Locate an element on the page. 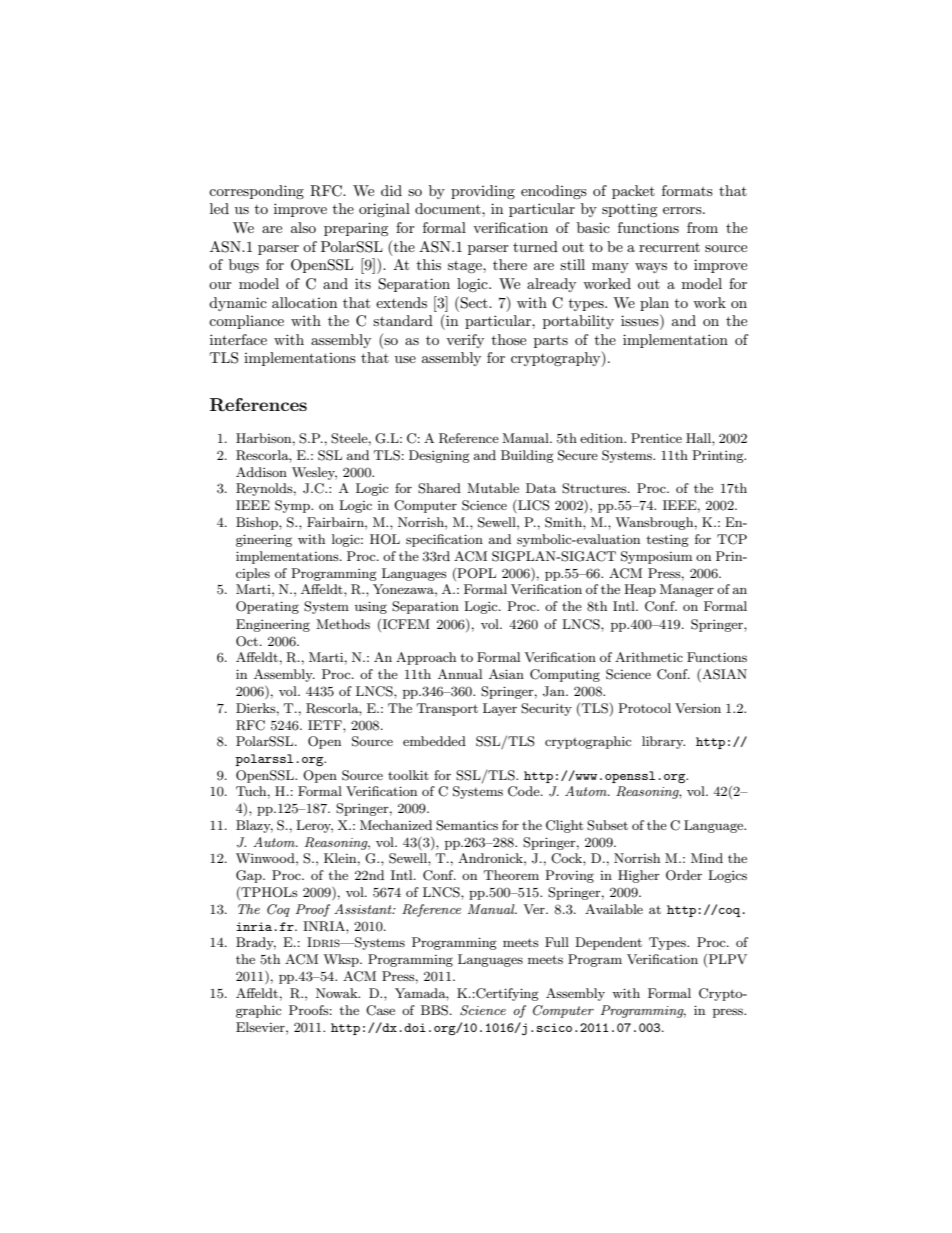 The height and width of the document is (1233, 952). Nowak is located at coordinates (338, 993).
